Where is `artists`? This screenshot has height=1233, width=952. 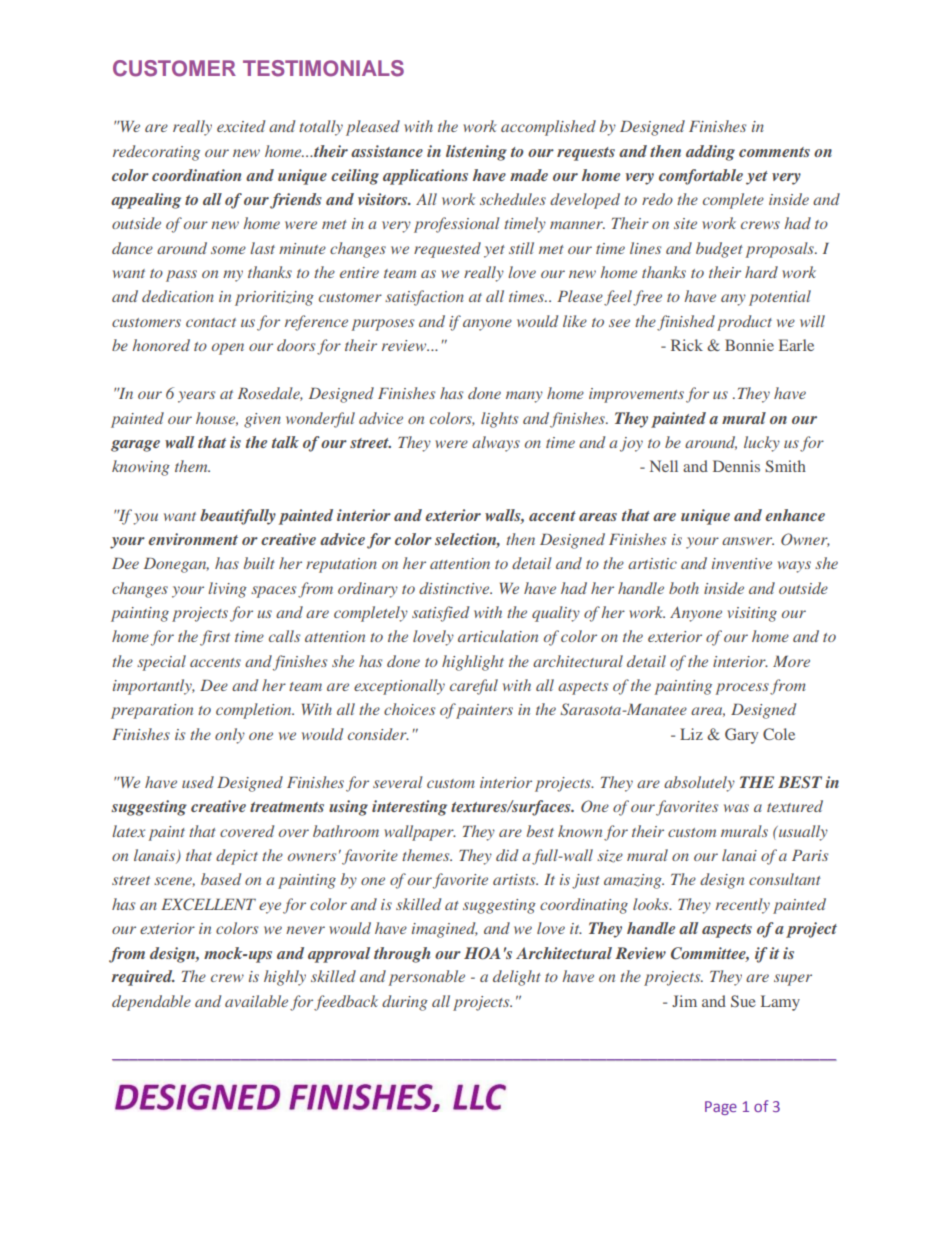
artists is located at coordinates (515, 879).
